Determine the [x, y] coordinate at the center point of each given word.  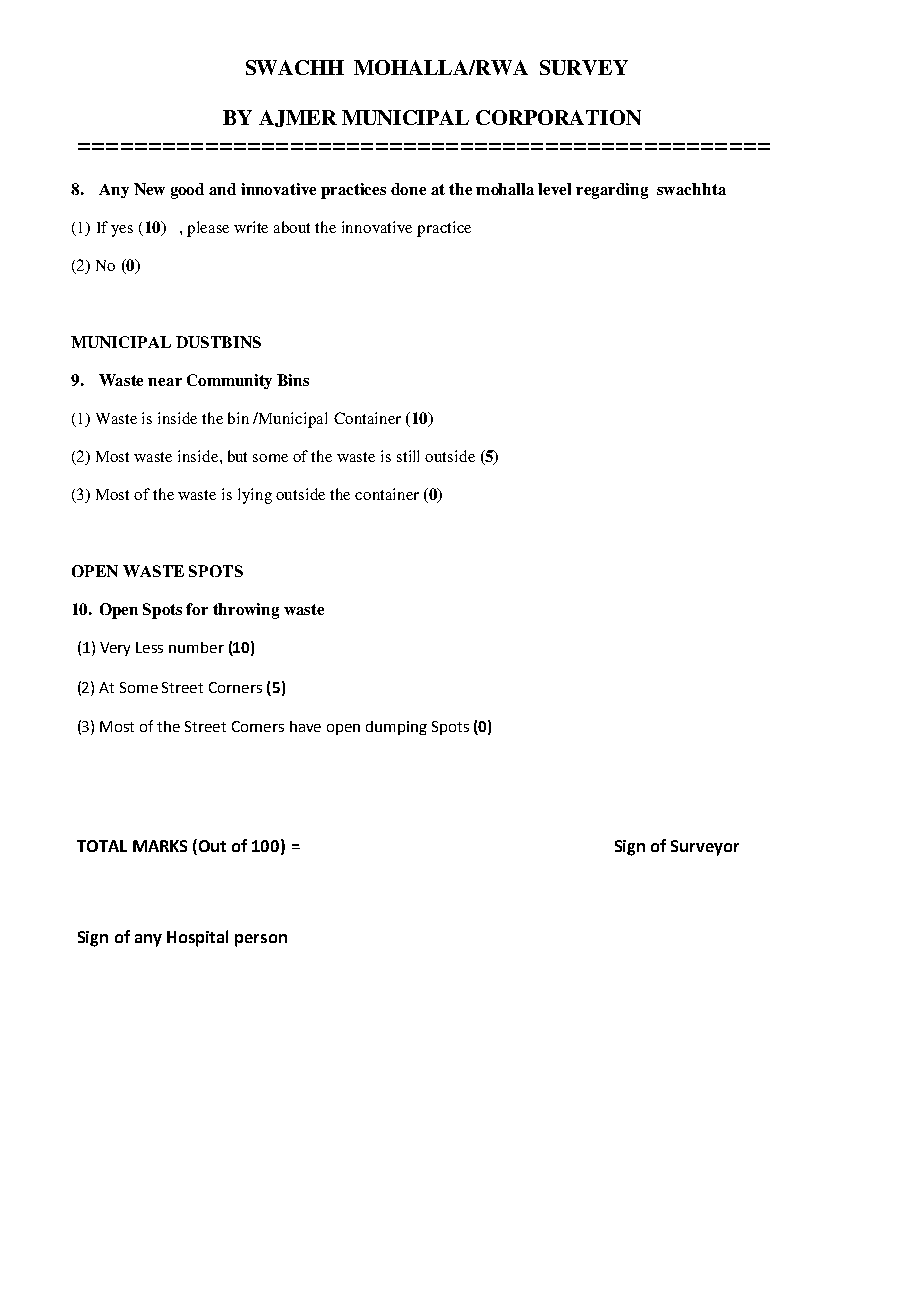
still [408, 456]
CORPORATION [558, 117]
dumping [396, 728]
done [408, 189]
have [305, 726]
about [292, 227]
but [237, 456]
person [261, 940]
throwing [246, 611]
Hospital [197, 938]
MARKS [160, 846]
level [554, 189]
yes [122, 231]
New [149, 189]
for [197, 609]
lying [255, 496]
